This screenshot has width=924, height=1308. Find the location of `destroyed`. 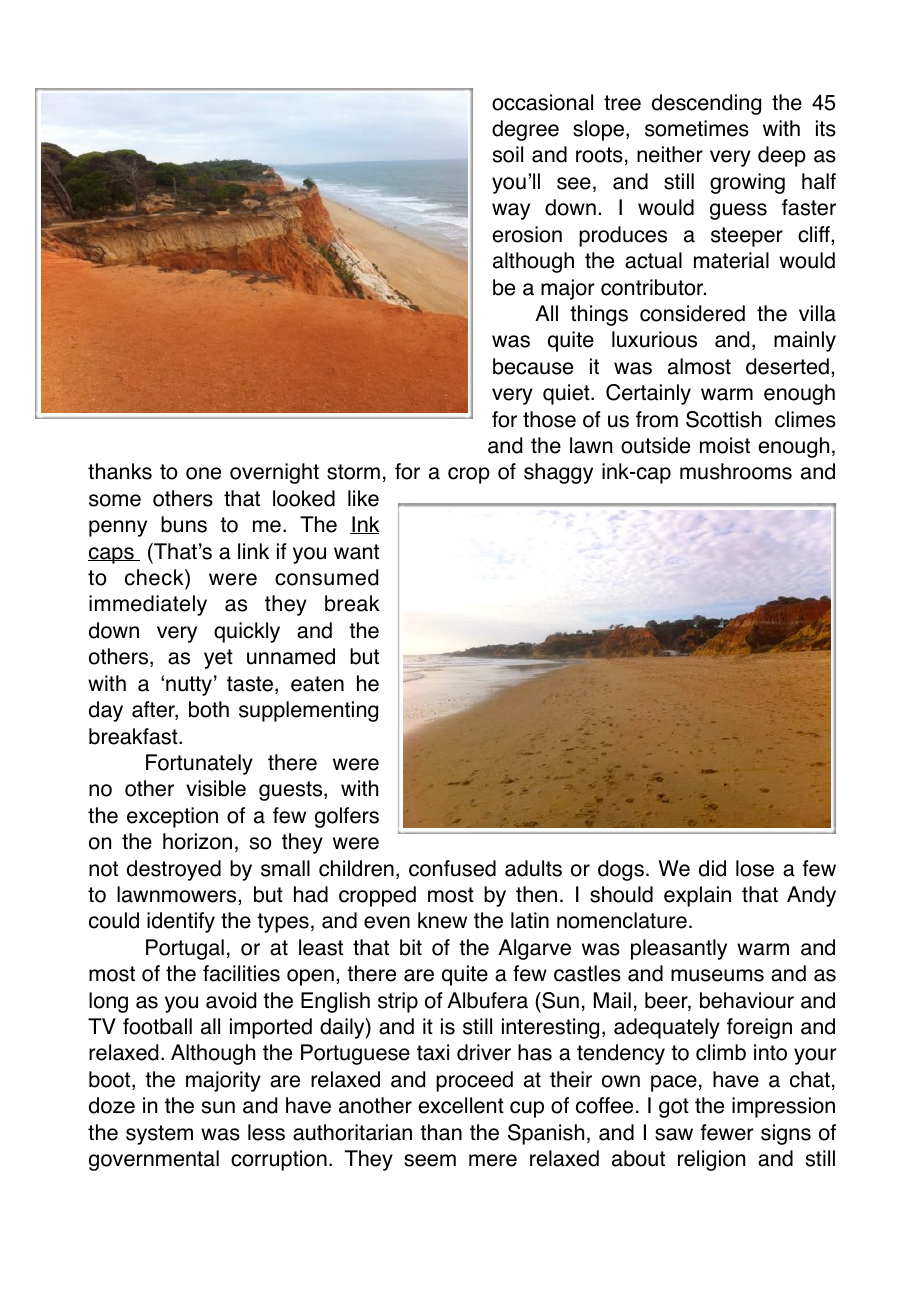

destroyed is located at coordinates (174, 870).
